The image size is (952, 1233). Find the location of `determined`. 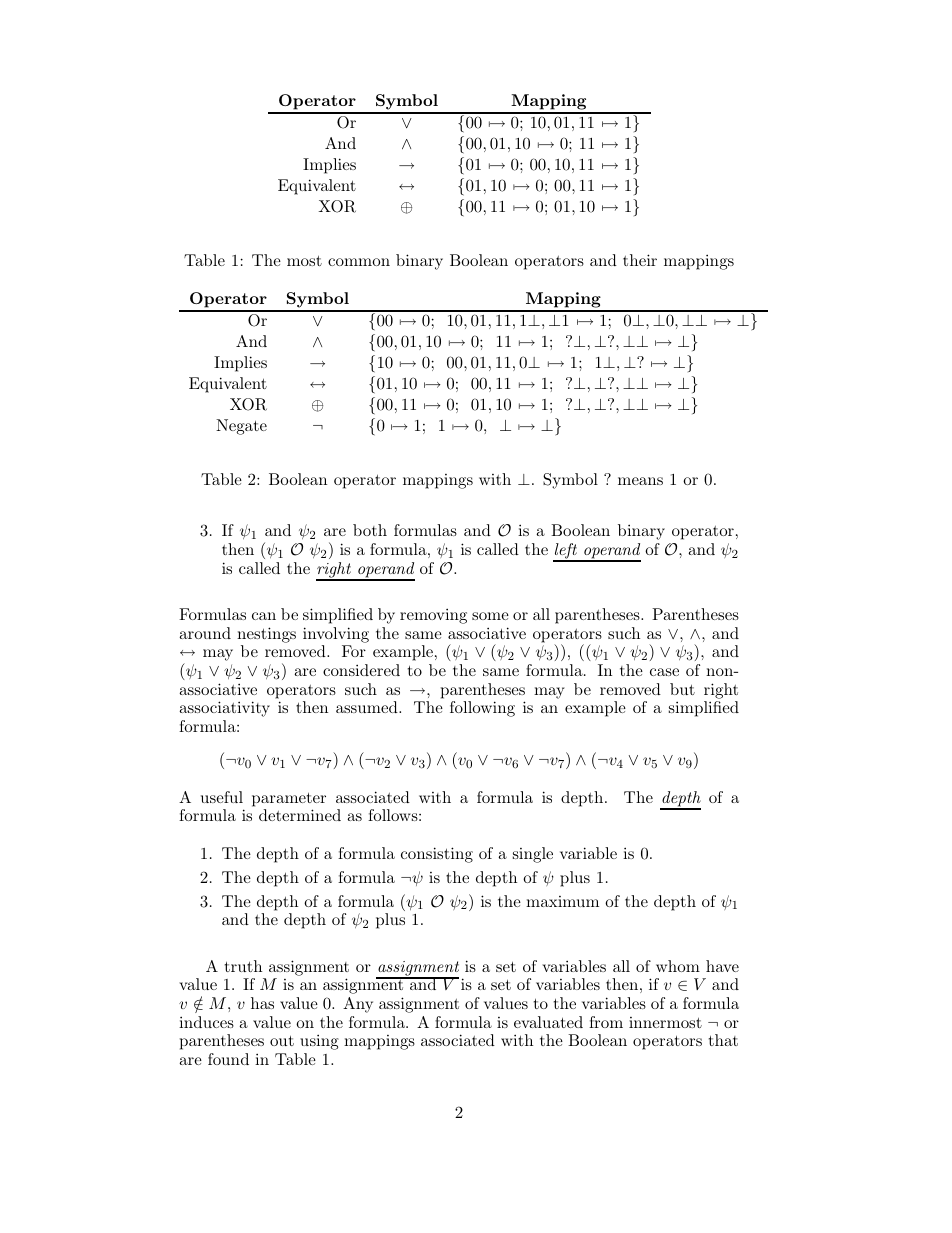

determined is located at coordinates (300, 815).
